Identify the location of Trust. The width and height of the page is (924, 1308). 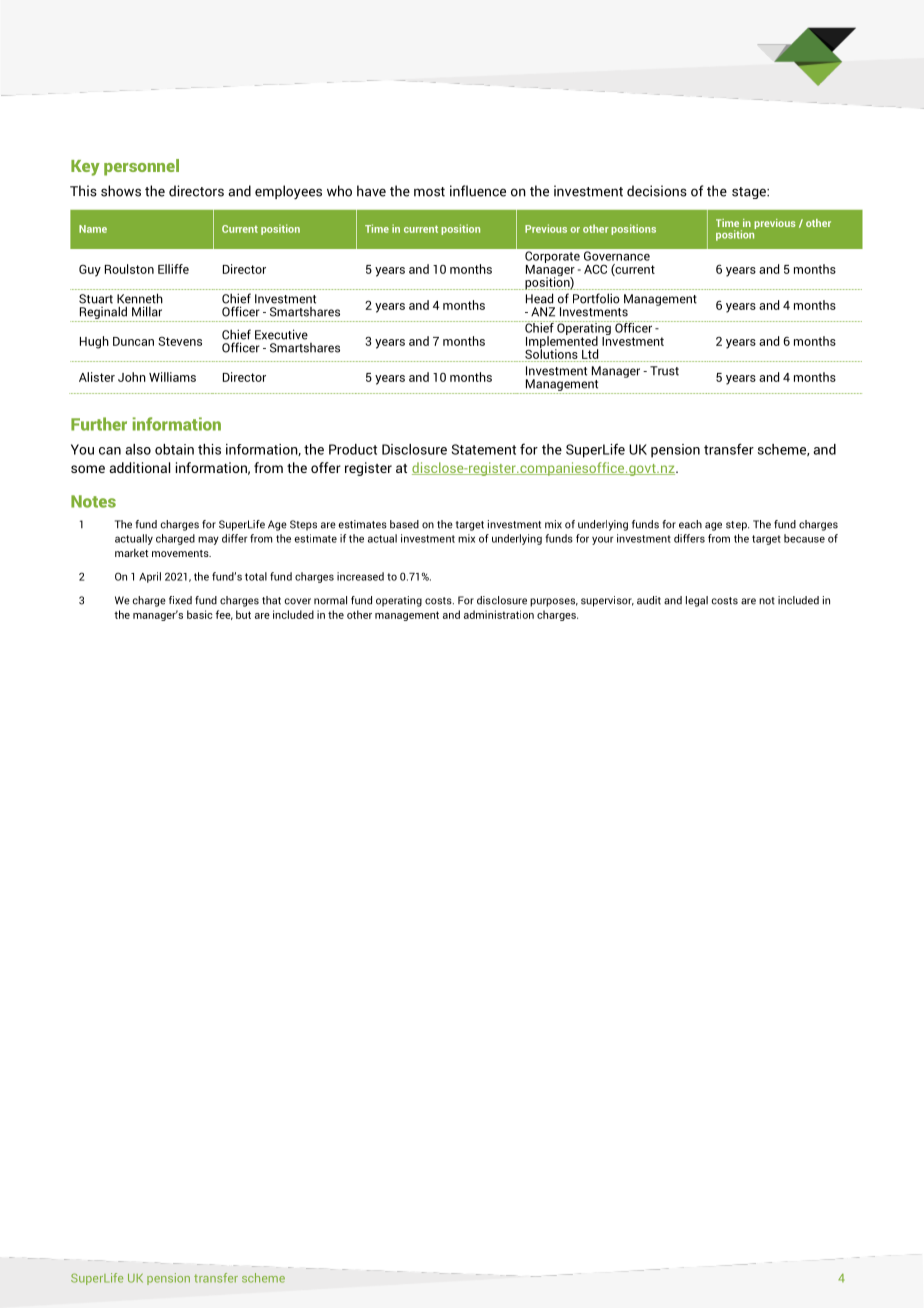
(664, 371).
